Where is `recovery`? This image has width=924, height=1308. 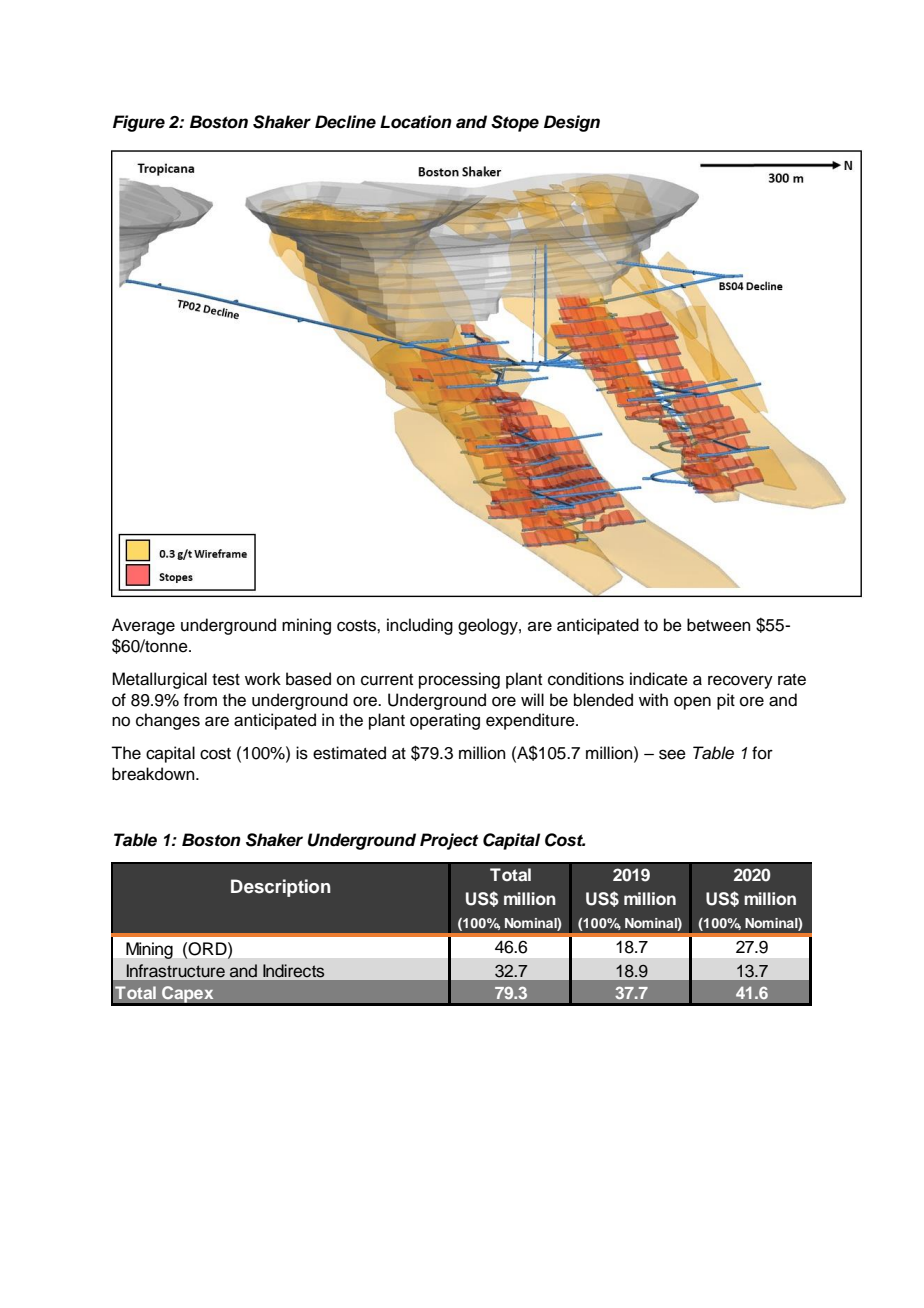
recovery is located at coordinates (740, 682).
